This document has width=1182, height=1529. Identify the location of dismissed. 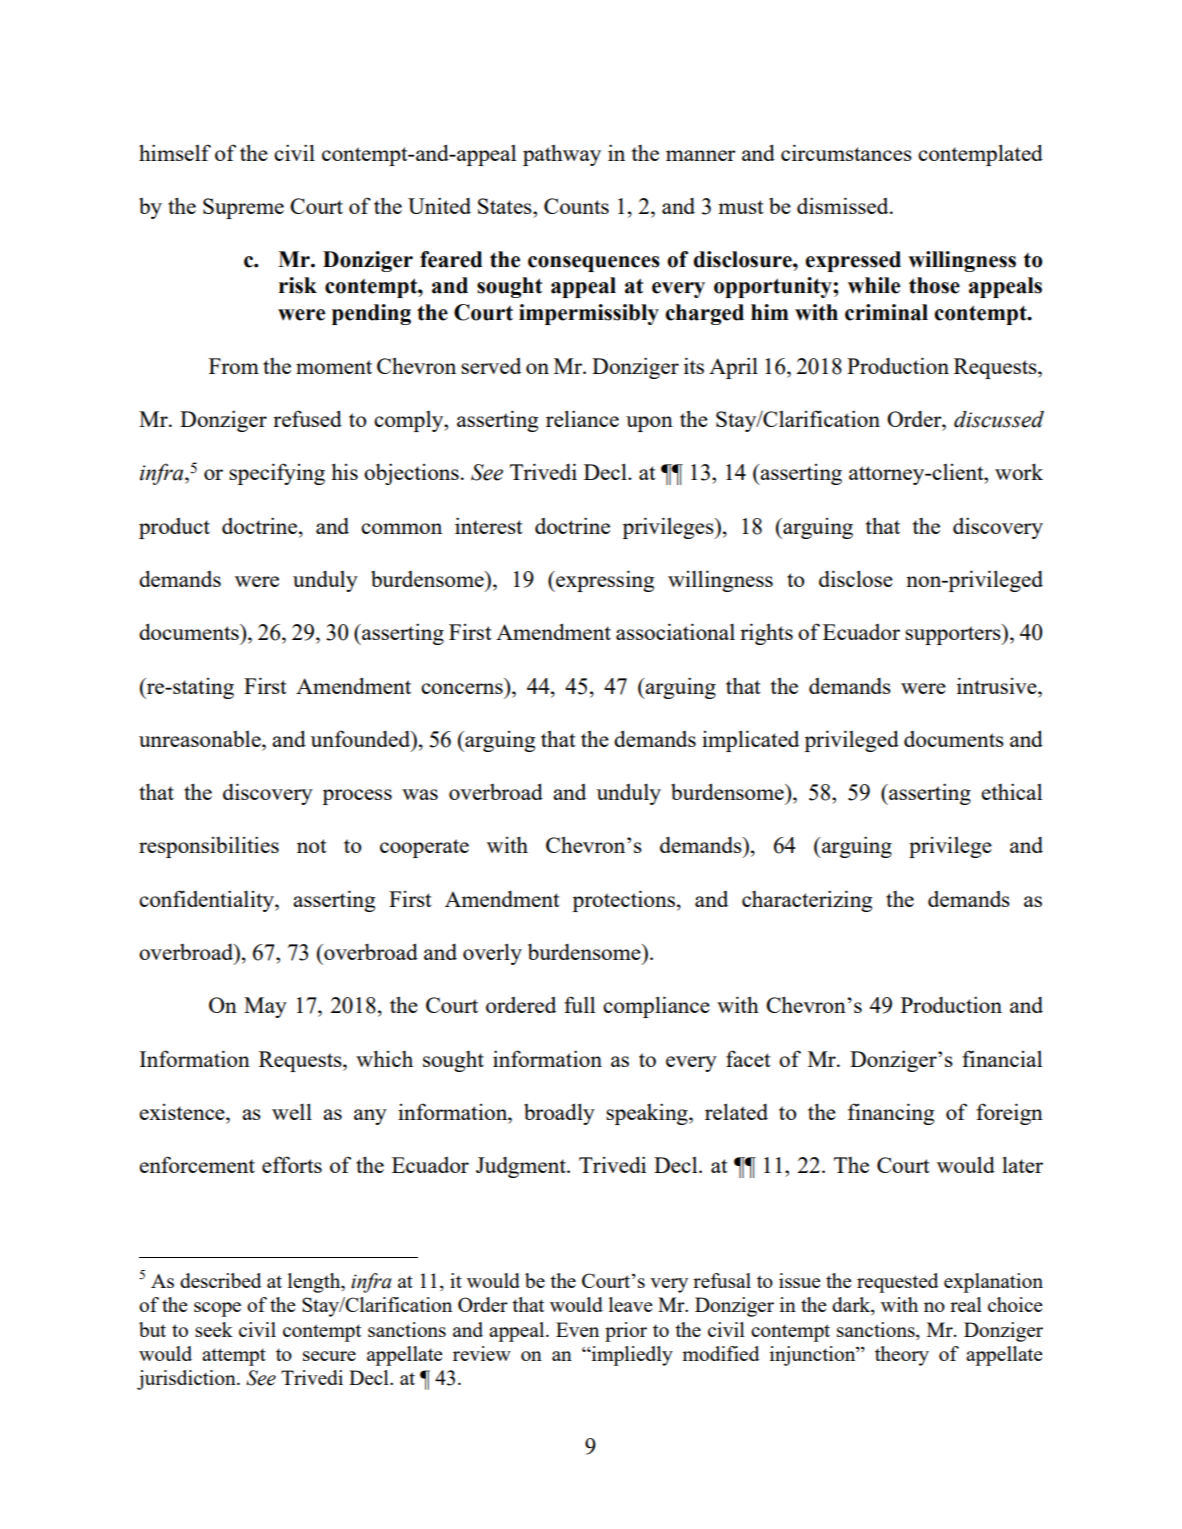
(844, 205).
